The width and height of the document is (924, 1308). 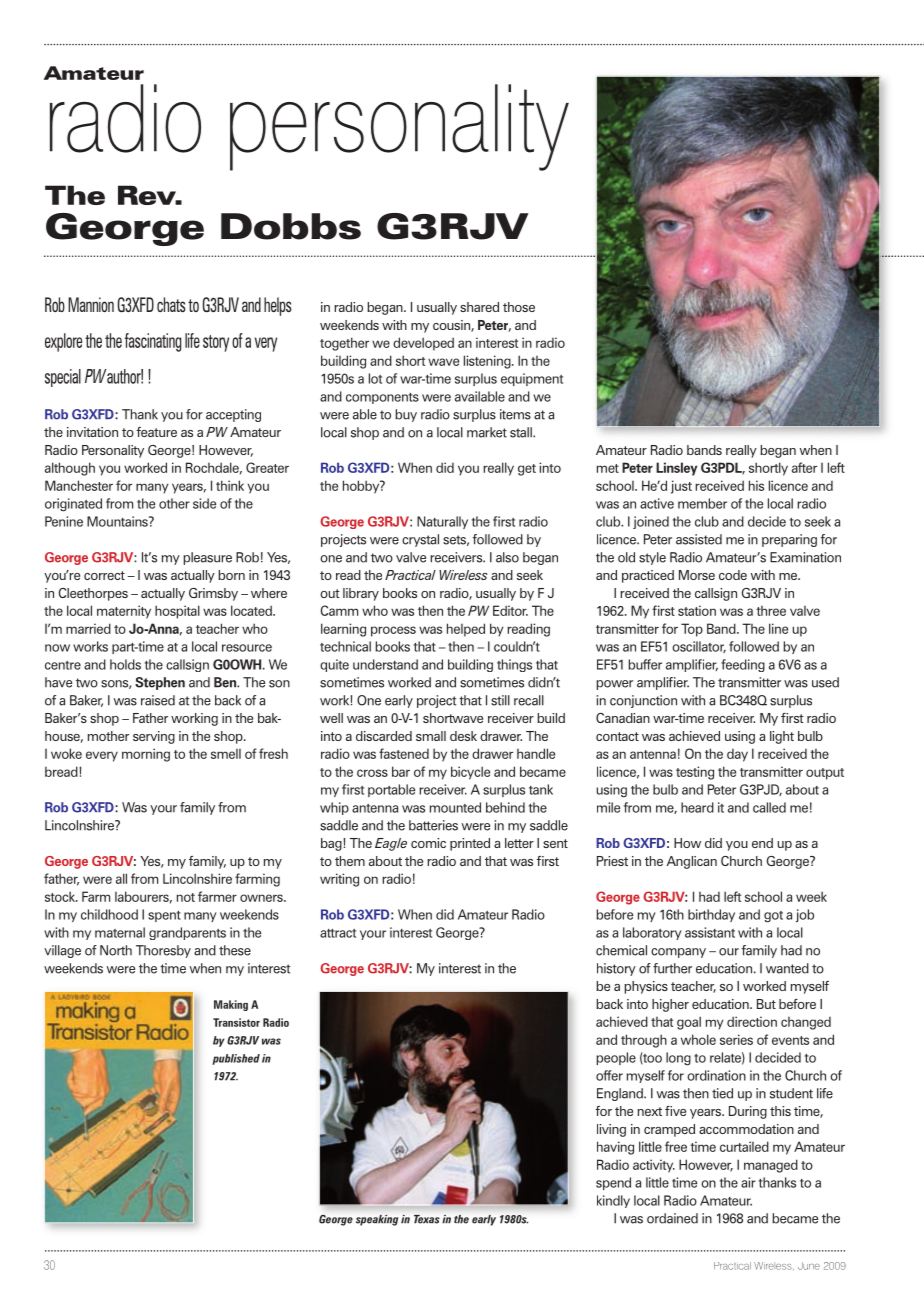 What do you see at coordinates (782, 737) in the document?
I see `light` at bounding box center [782, 737].
